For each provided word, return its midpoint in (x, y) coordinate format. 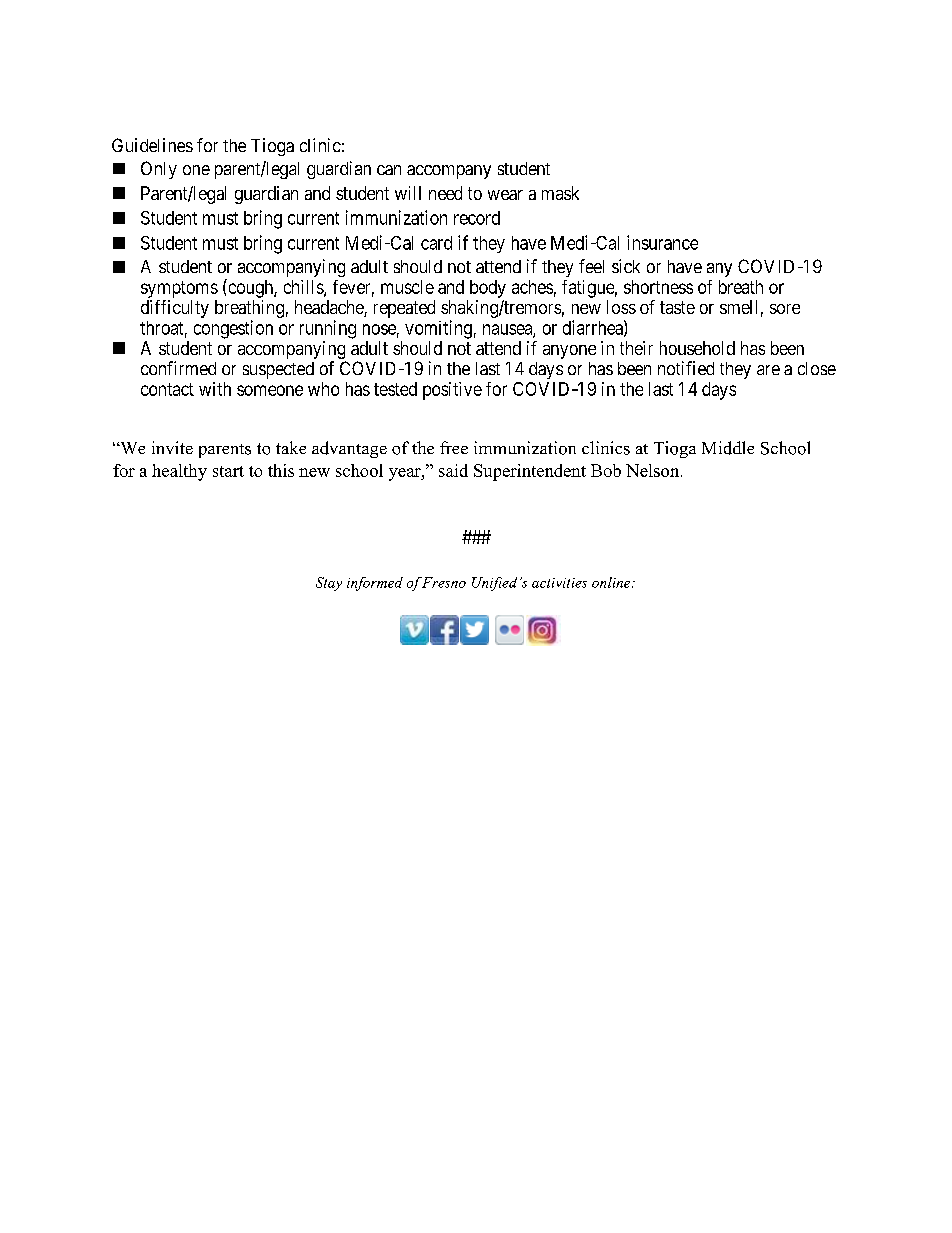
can (389, 170)
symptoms (179, 289)
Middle (728, 448)
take (291, 447)
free (454, 447)
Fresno (443, 582)
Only (159, 170)
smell (738, 307)
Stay (329, 584)
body (488, 289)
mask (560, 193)
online (612, 582)
